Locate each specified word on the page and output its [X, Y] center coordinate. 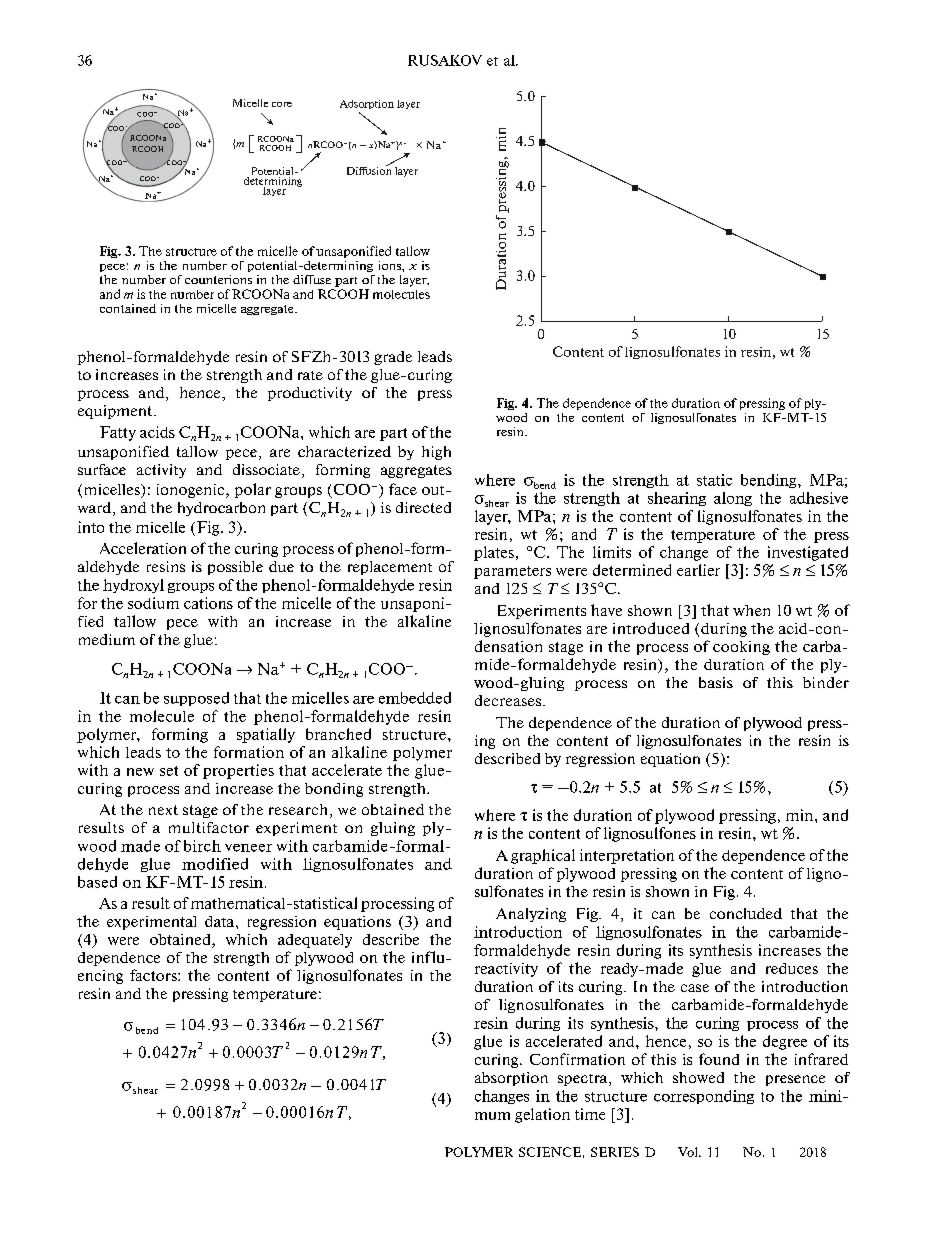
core [282, 104]
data [221, 921]
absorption [511, 1079]
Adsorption [367, 104]
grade [393, 358]
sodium [153, 603]
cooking [741, 648]
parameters [512, 572]
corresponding [704, 1097]
